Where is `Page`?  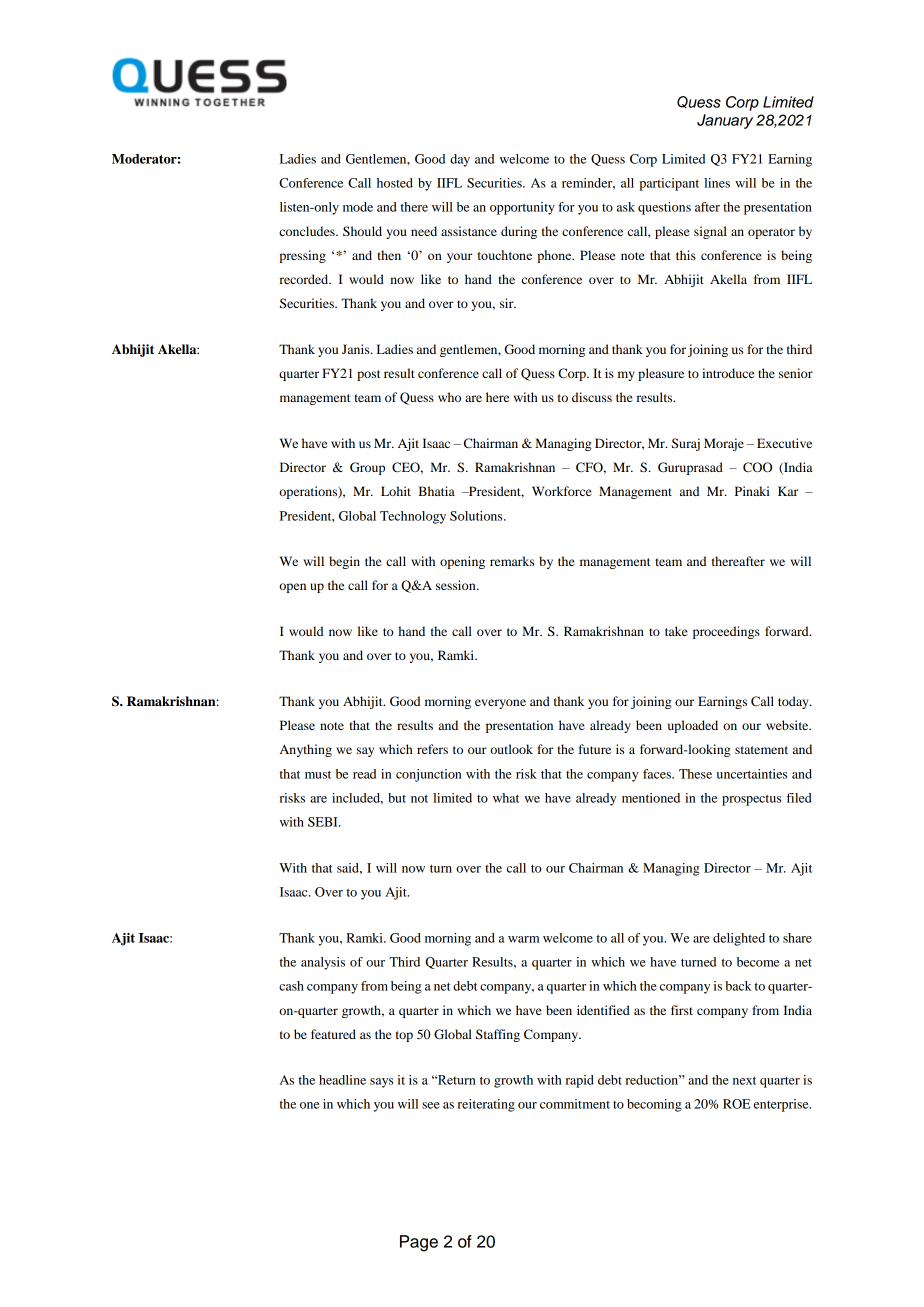 Page is located at coordinates (419, 1243).
